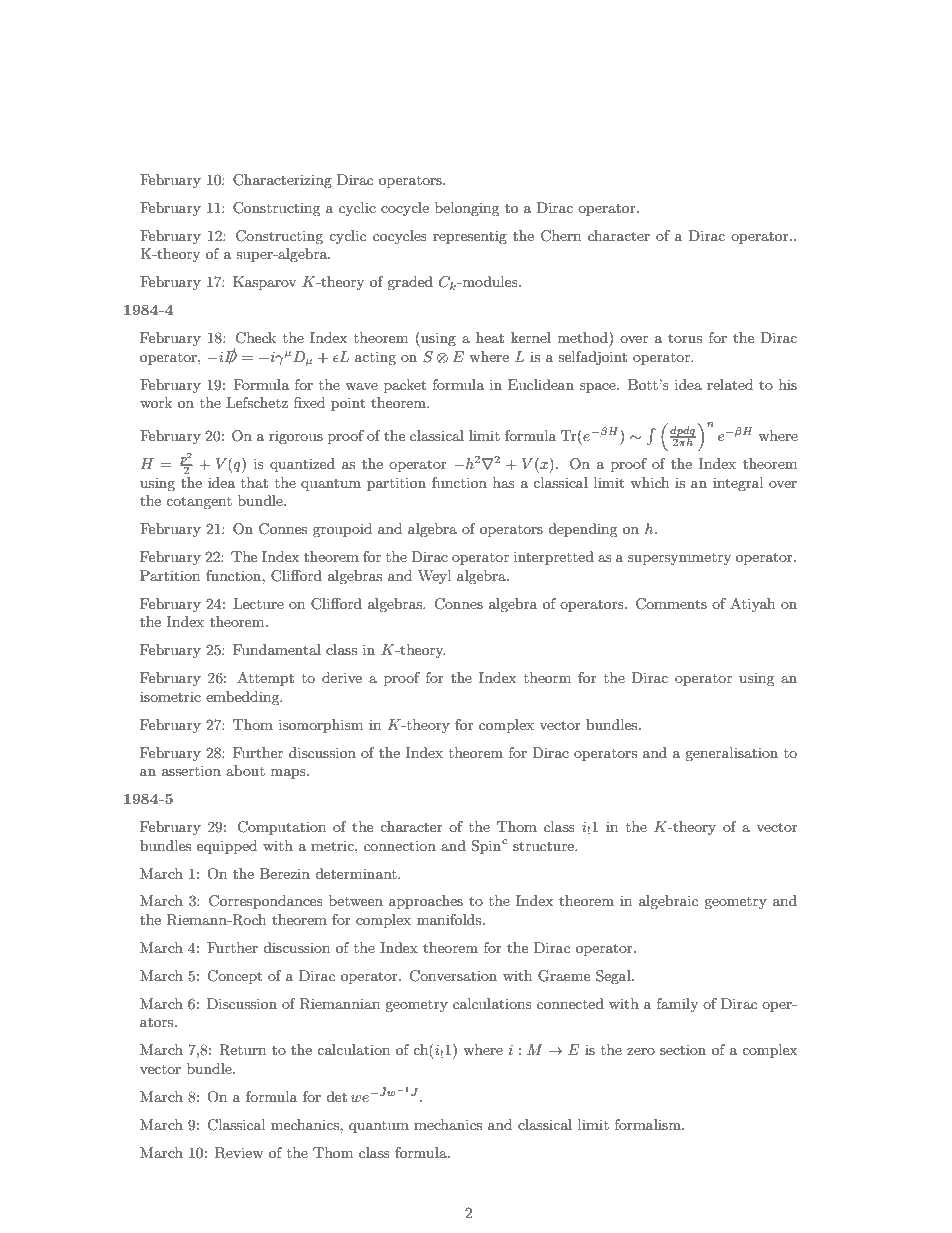  I want to click on derive, so click(342, 677).
